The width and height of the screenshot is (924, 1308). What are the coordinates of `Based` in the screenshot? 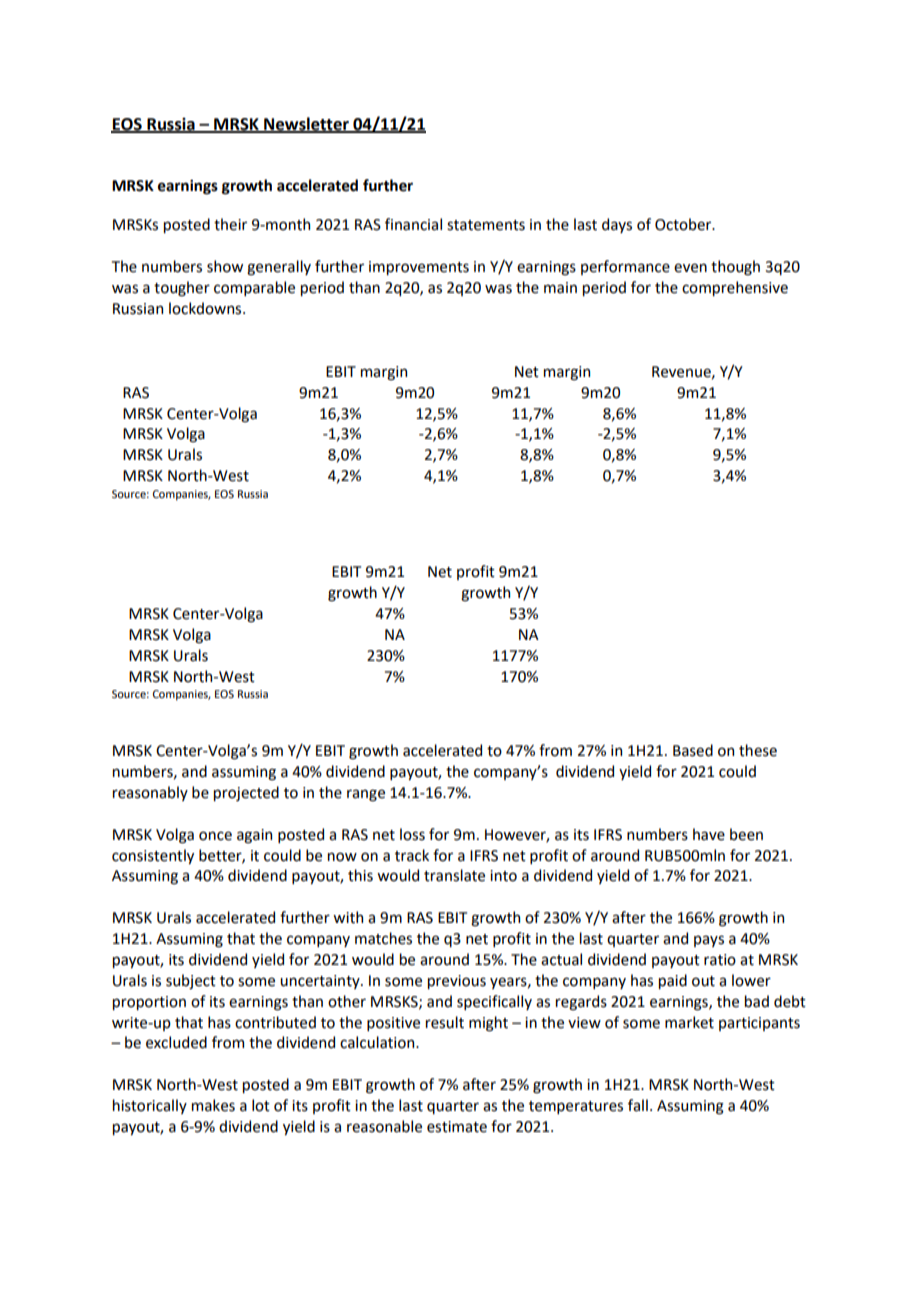 It's located at (693, 750).
